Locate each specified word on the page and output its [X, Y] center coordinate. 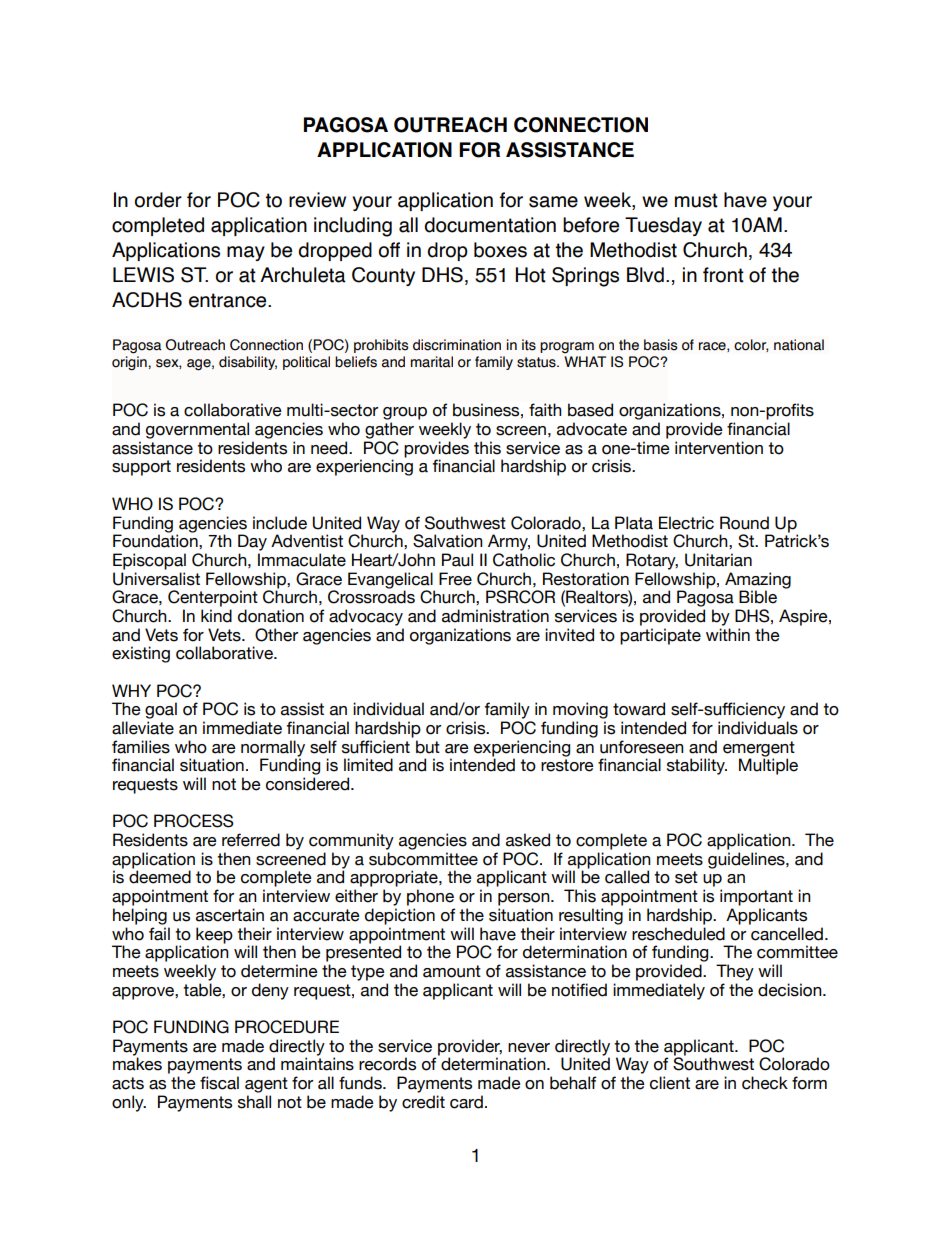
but [428, 747]
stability [697, 766]
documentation [490, 225]
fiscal [219, 1083]
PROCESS [194, 821]
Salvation [448, 541]
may [246, 253]
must [696, 200]
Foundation [156, 541]
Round [744, 523]
